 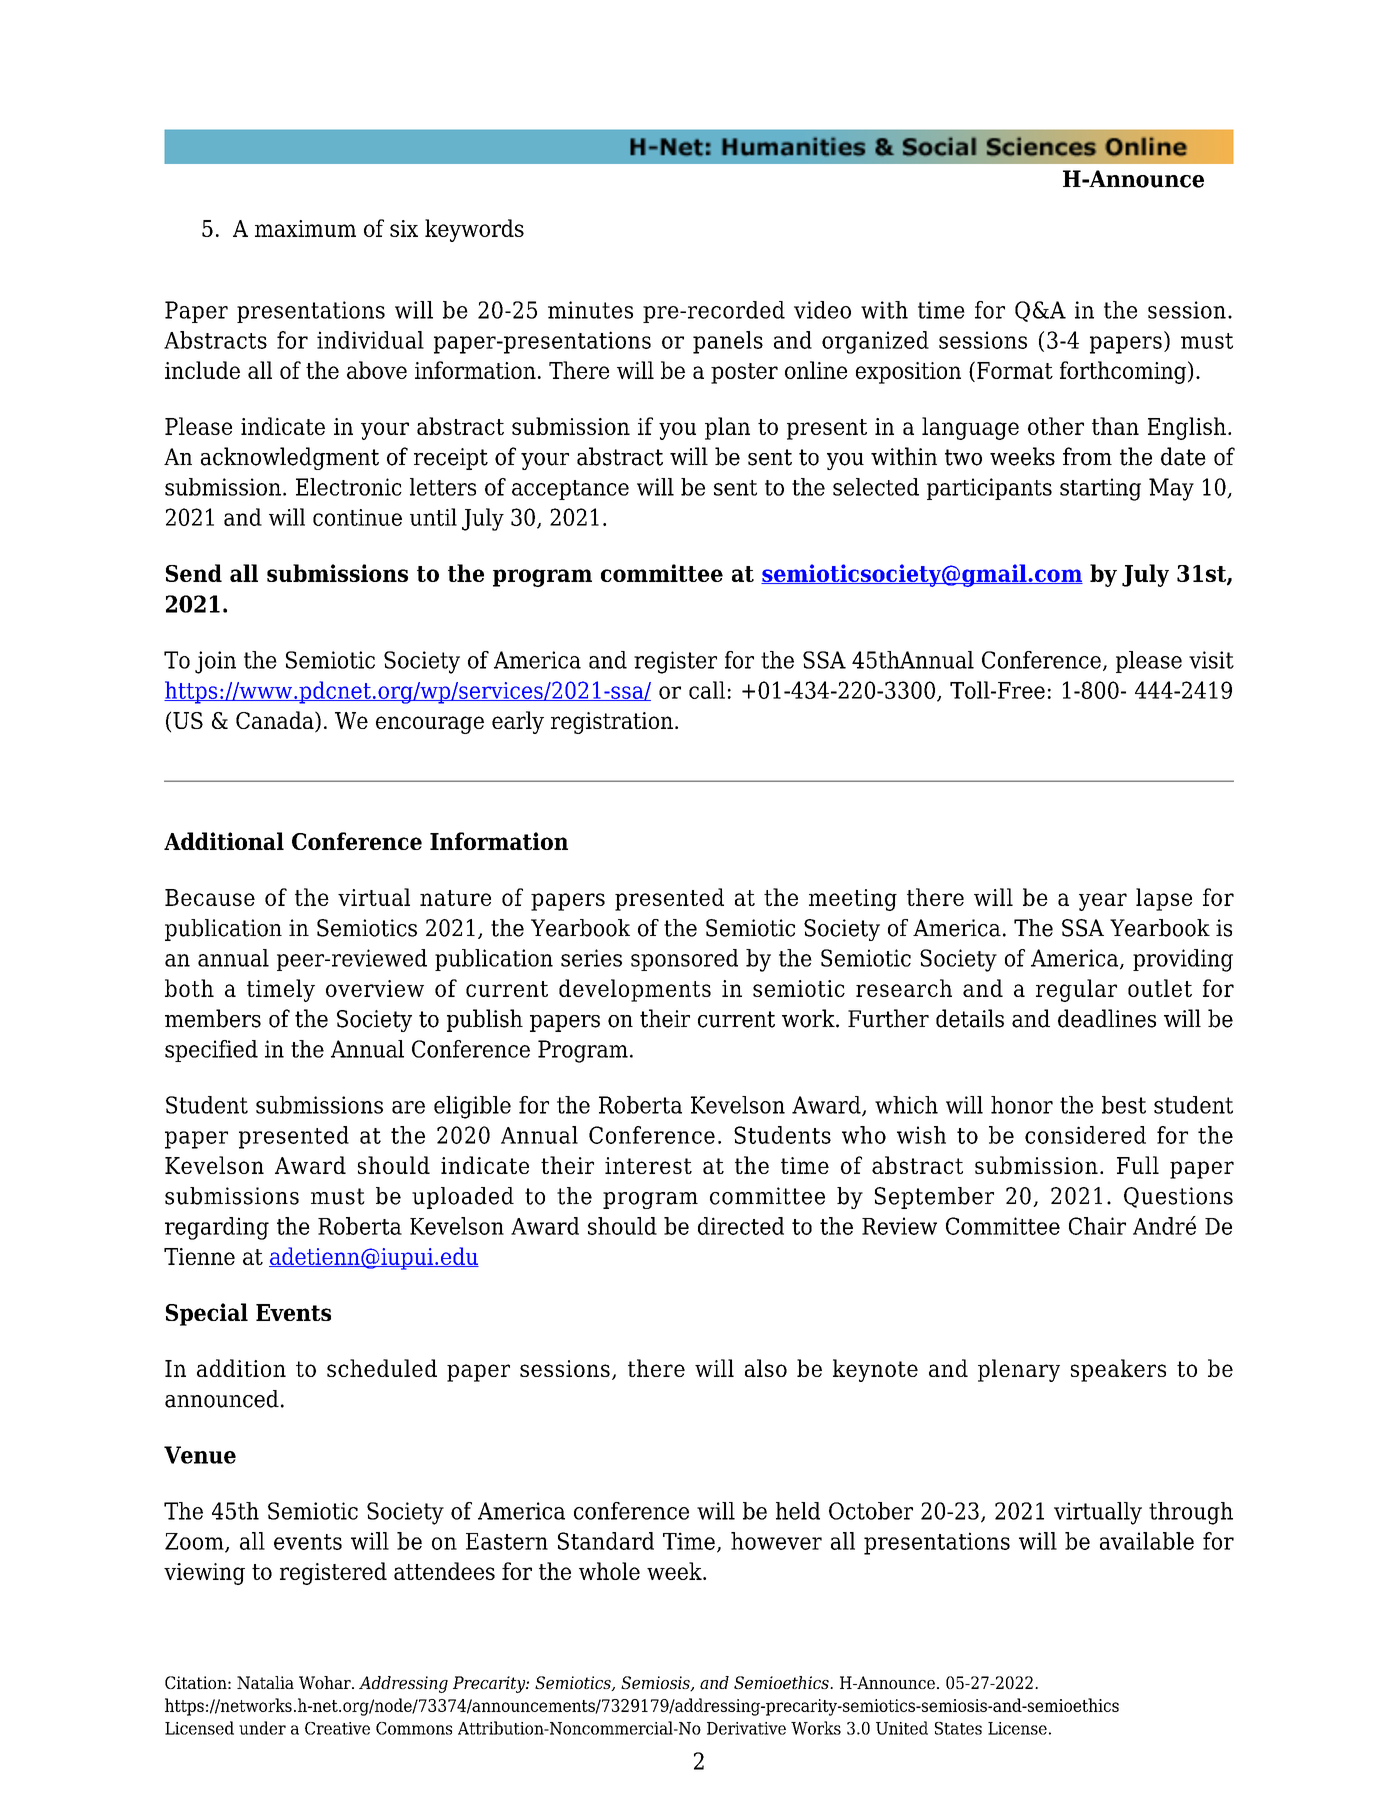 What do you see at coordinates (746, 1728) in the image?
I see `Derivative` at bounding box center [746, 1728].
